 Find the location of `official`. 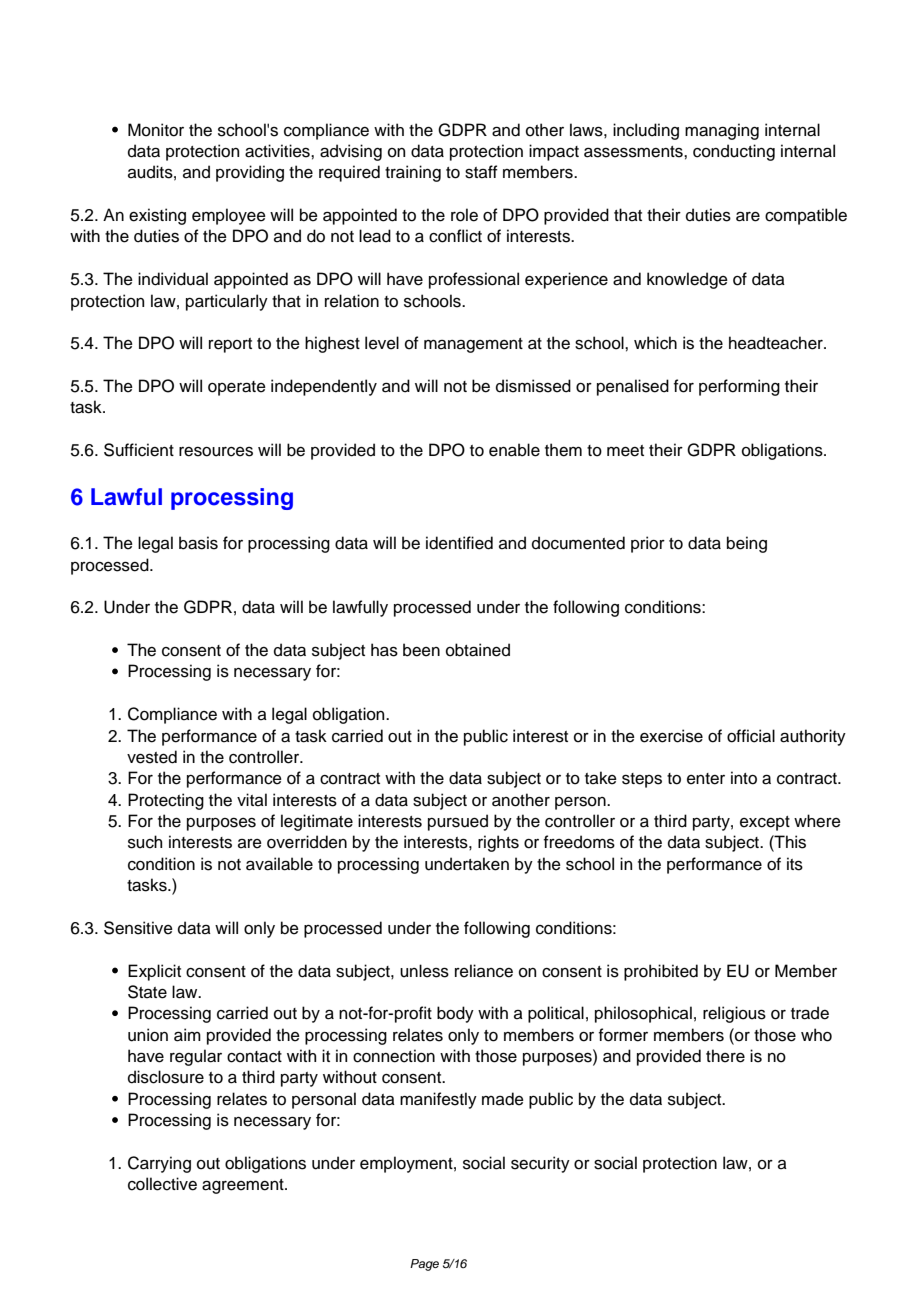

official is located at coordinates (751, 736).
